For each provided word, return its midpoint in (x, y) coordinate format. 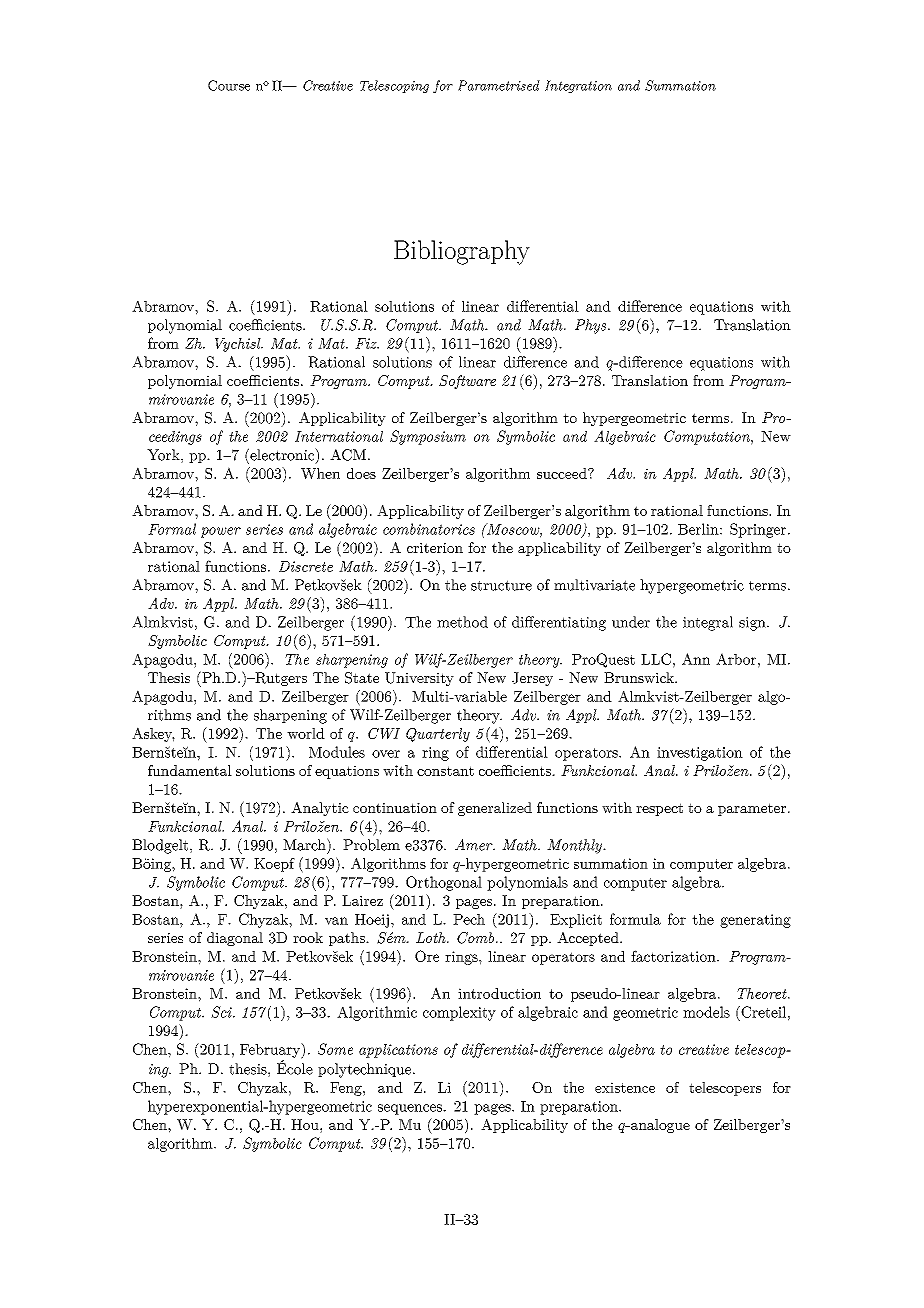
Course (229, 85)
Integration (578, 86)
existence (625, 1087)
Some (335, 1049)
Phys (592, 326)
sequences (411, 1109)
